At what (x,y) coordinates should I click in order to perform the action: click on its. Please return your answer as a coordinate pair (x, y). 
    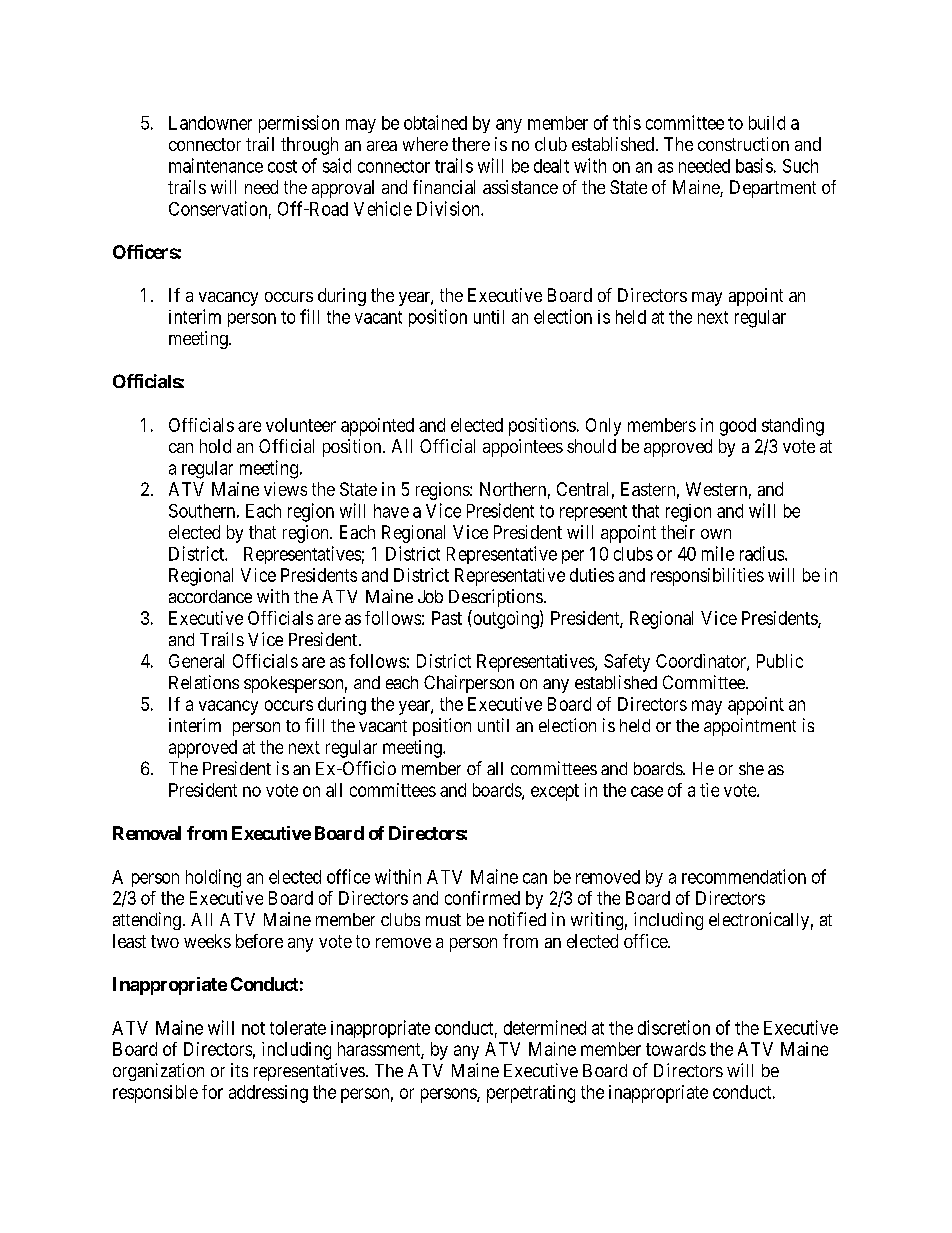
    Looking at the image, I should click on (239, 1070).
